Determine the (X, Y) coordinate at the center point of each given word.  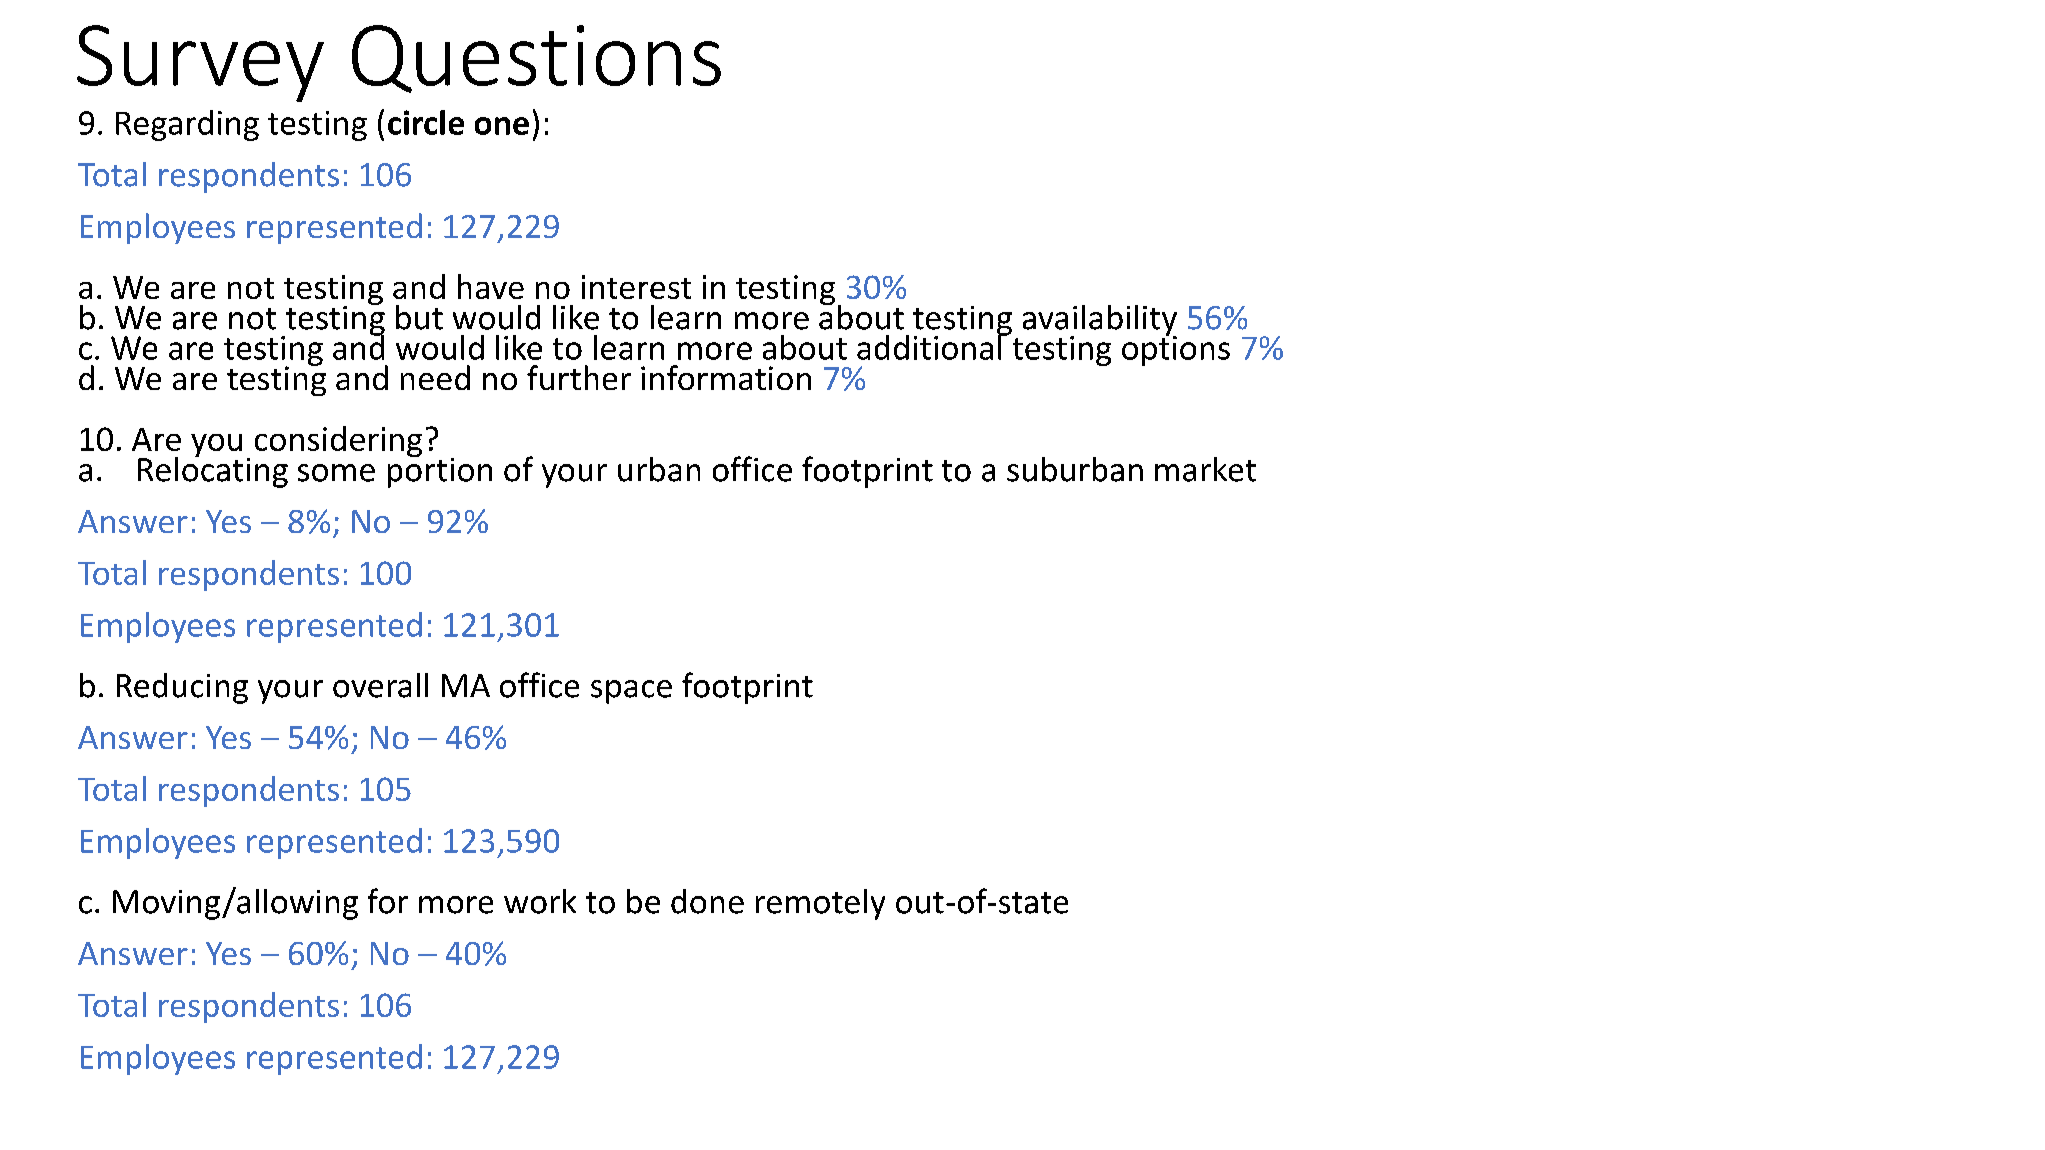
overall (380, 685)
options (1176, 350)
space (631, 692)
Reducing (182, 688)
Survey (200, 63)
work (540, 901)
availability (1100, 321)
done (707, 901)
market (1205, 469)
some (336, 473)
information (726, 377)
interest (636, 287)
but (419, 317)
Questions (536, 59)
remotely (820, 904)
